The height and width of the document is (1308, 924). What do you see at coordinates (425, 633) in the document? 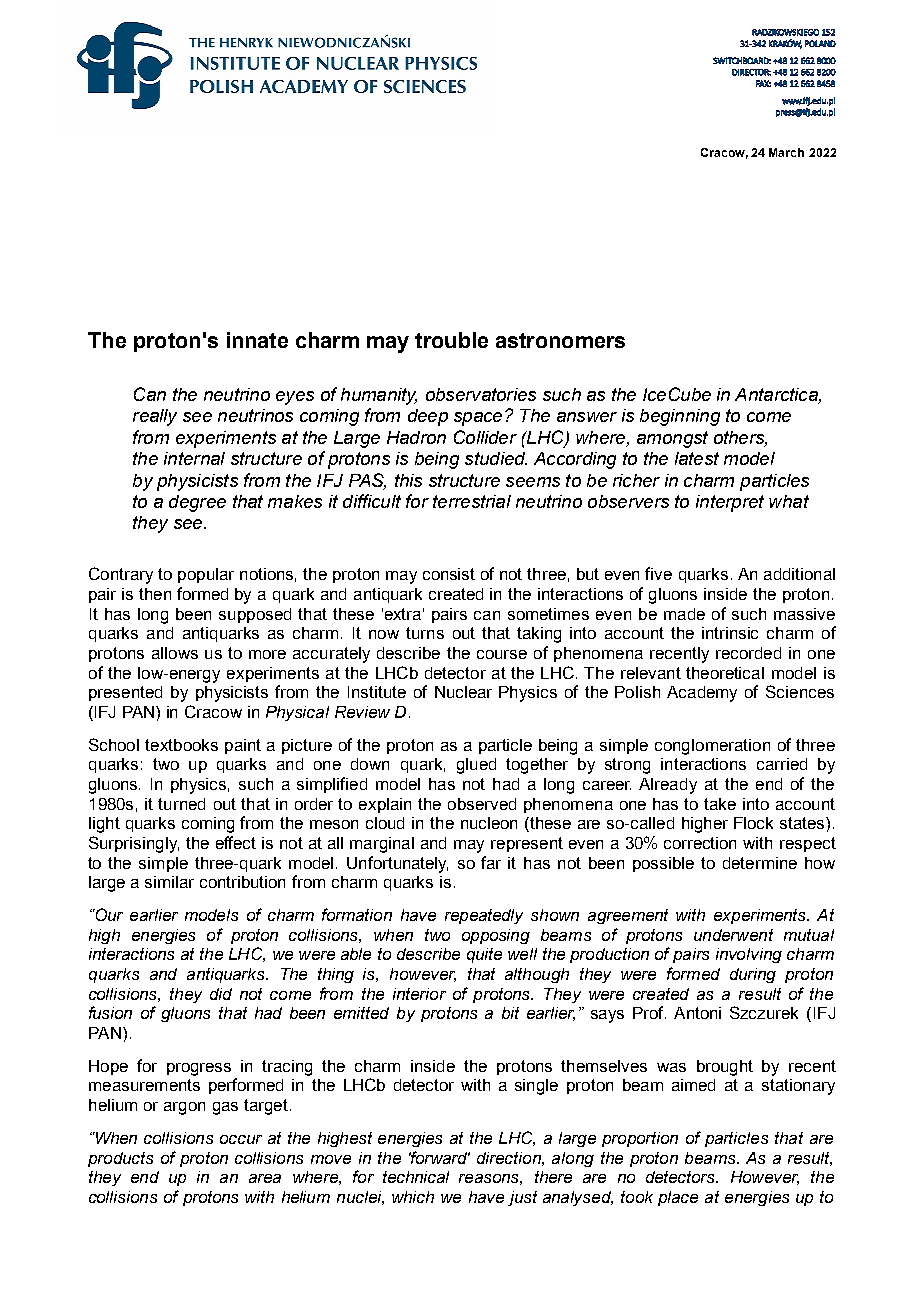
I see `turns` at bounding box center [425, 633].
